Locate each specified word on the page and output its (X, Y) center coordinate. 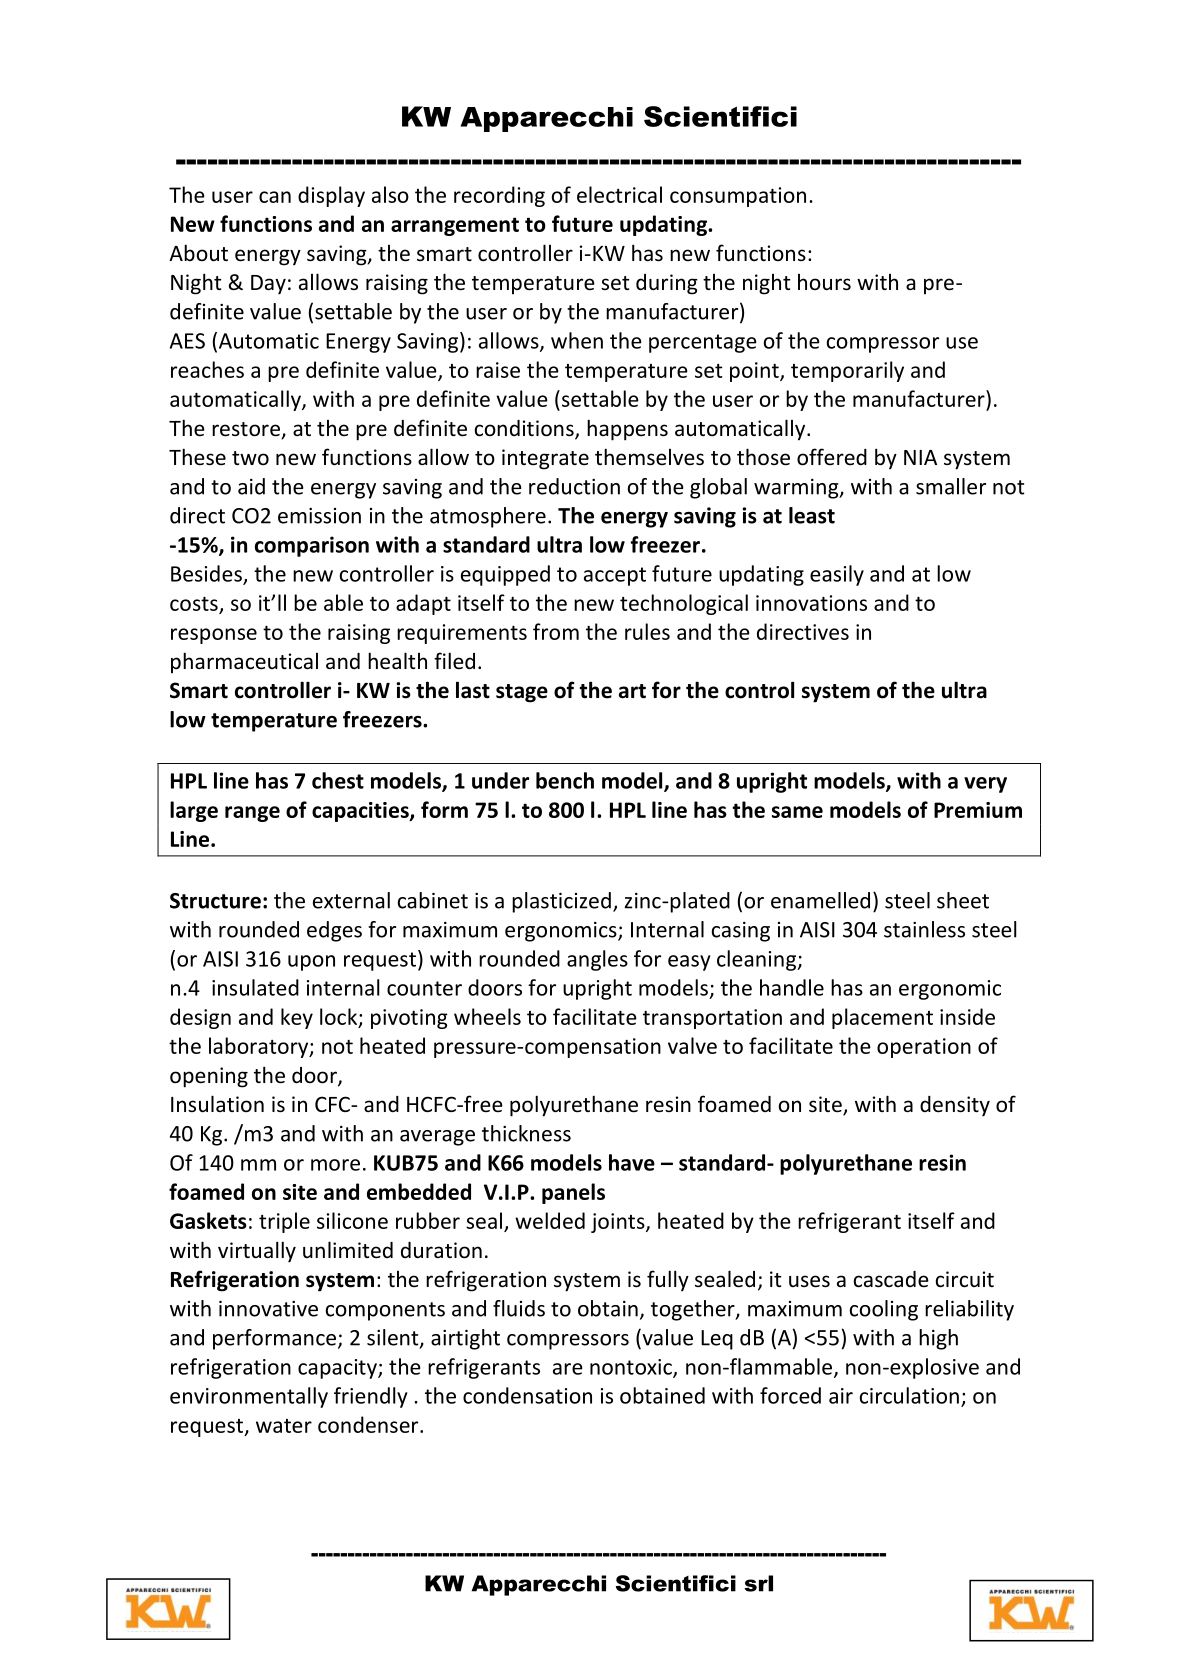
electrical (619, 194)
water (284, 1426)
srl (758, 1583)
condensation (527, 1395)
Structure (215, 901)
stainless (924, 929)
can (275, 197)
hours (824, 282)
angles (597, 960)
